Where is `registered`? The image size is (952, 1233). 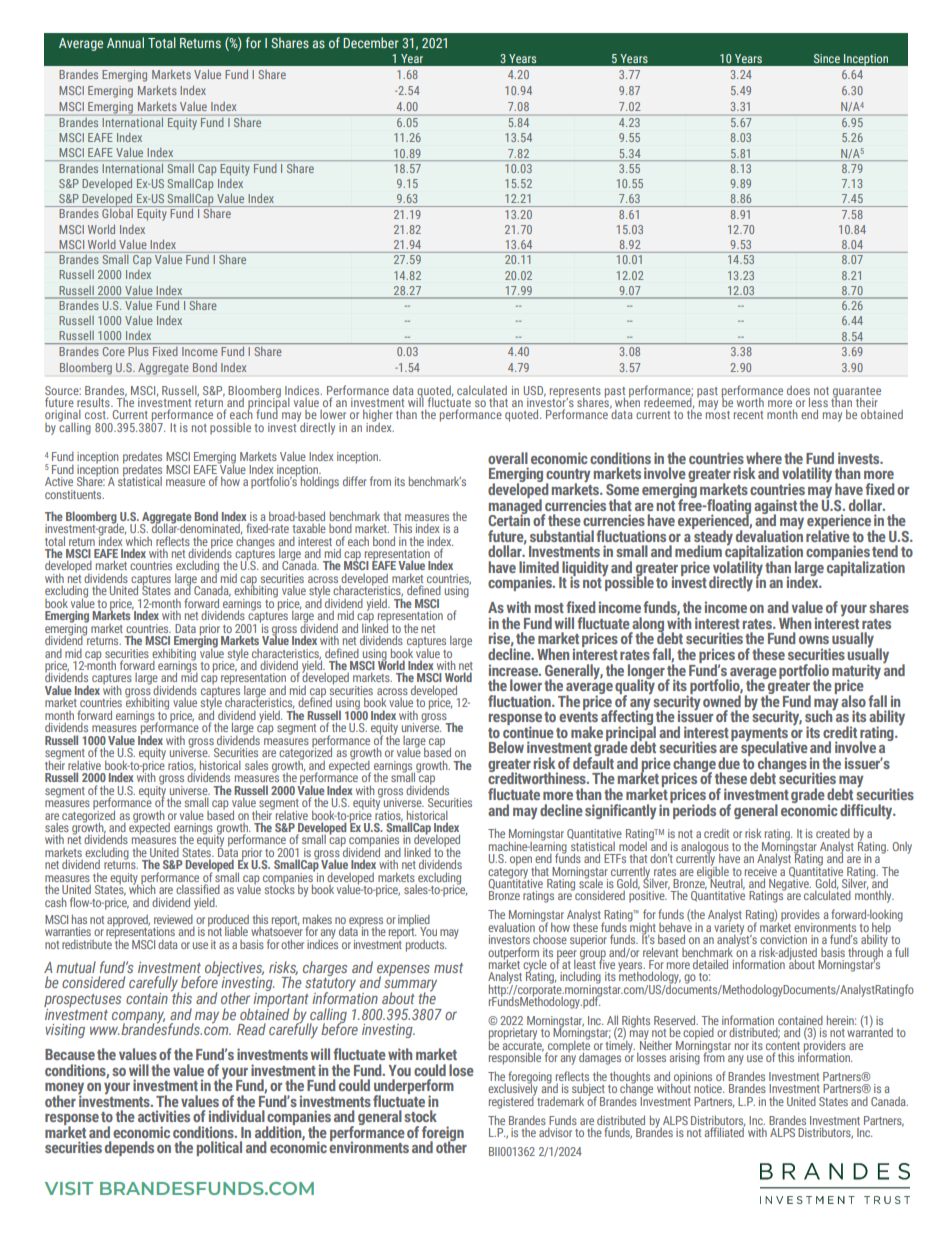
registered is located at coordinates (512, 1101).
